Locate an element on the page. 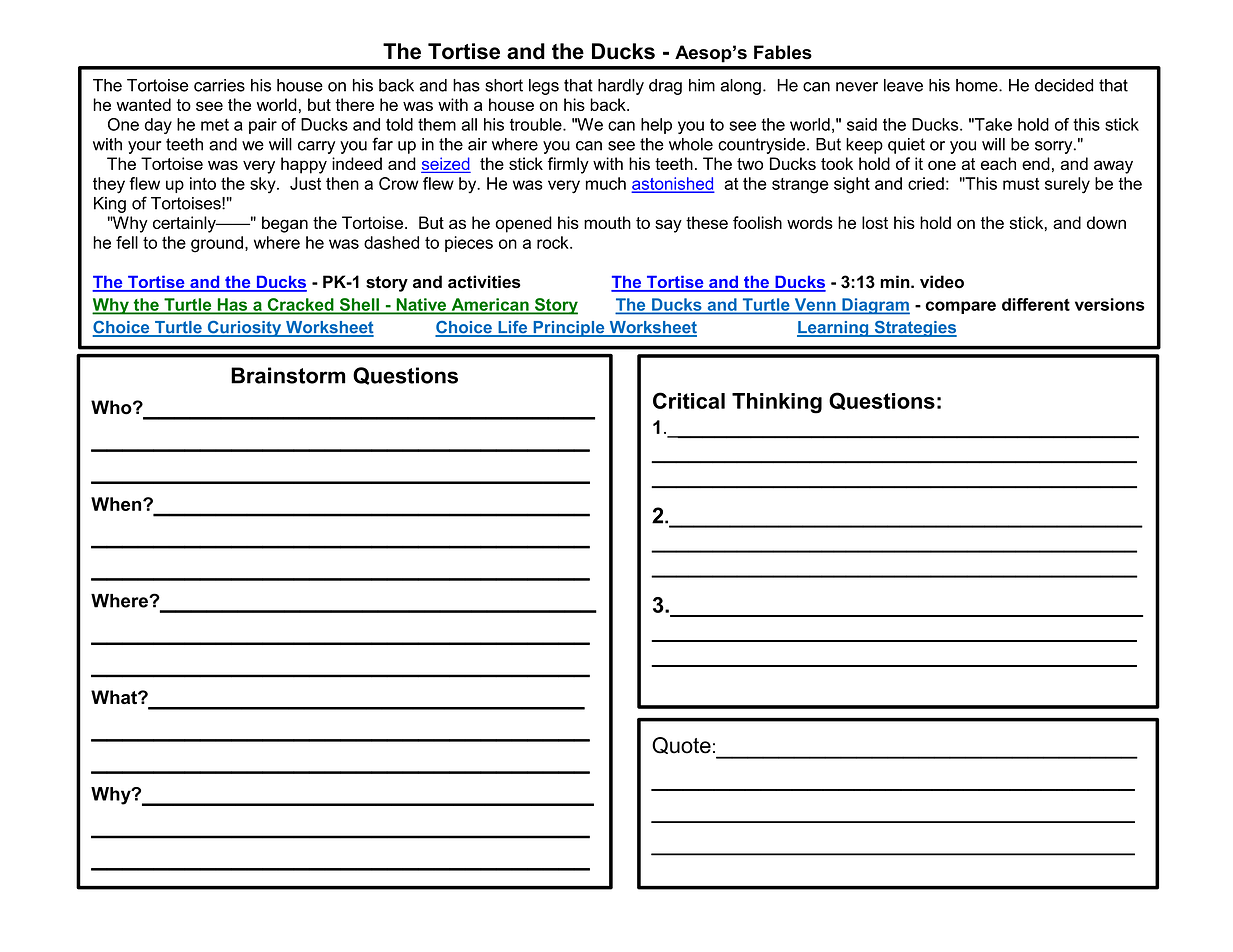 This image has width=1233, height=952. down is located at coordinates (1106, 222).
